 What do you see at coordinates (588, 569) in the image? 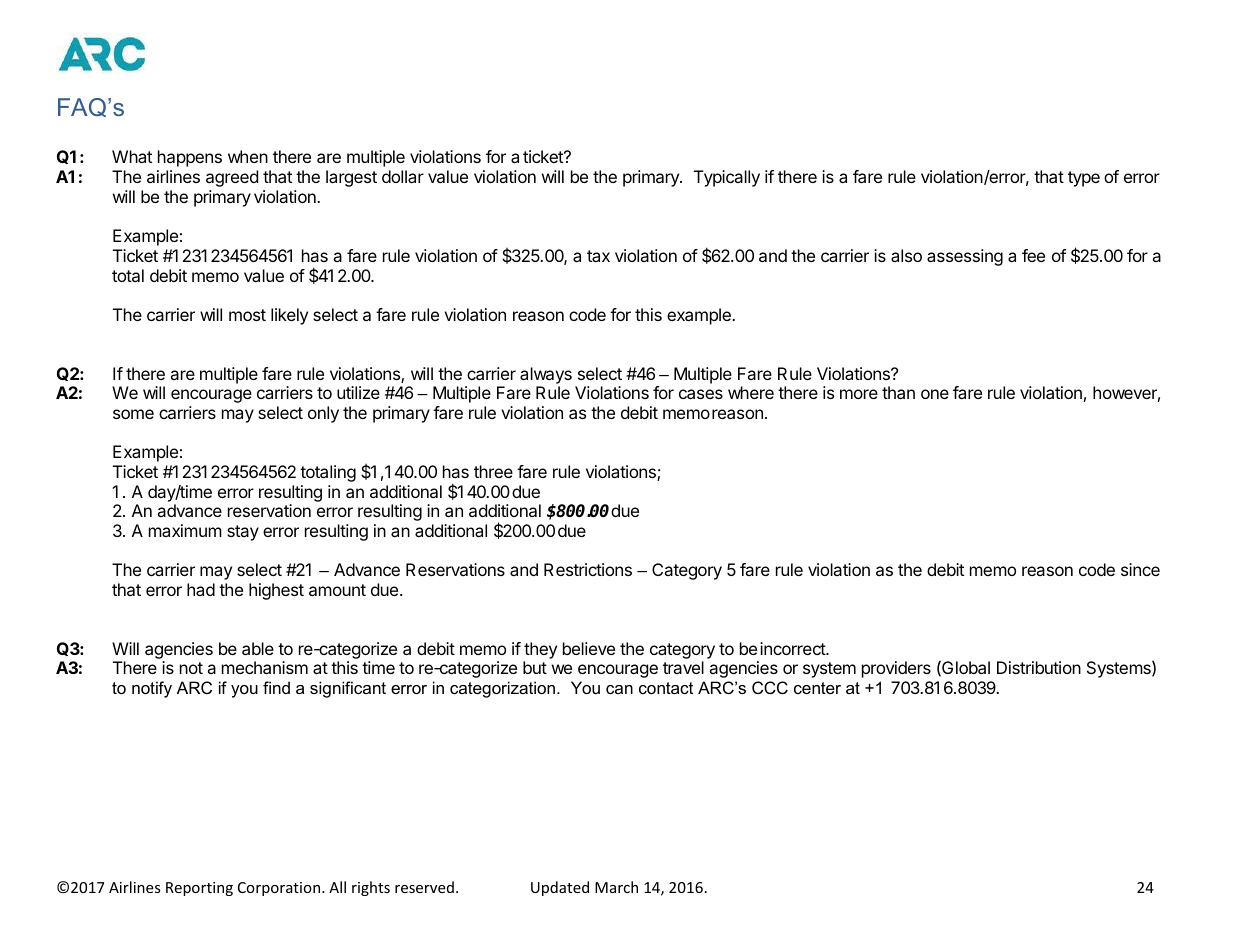
I see `Restrictions` at bounding box center [588, 569].
